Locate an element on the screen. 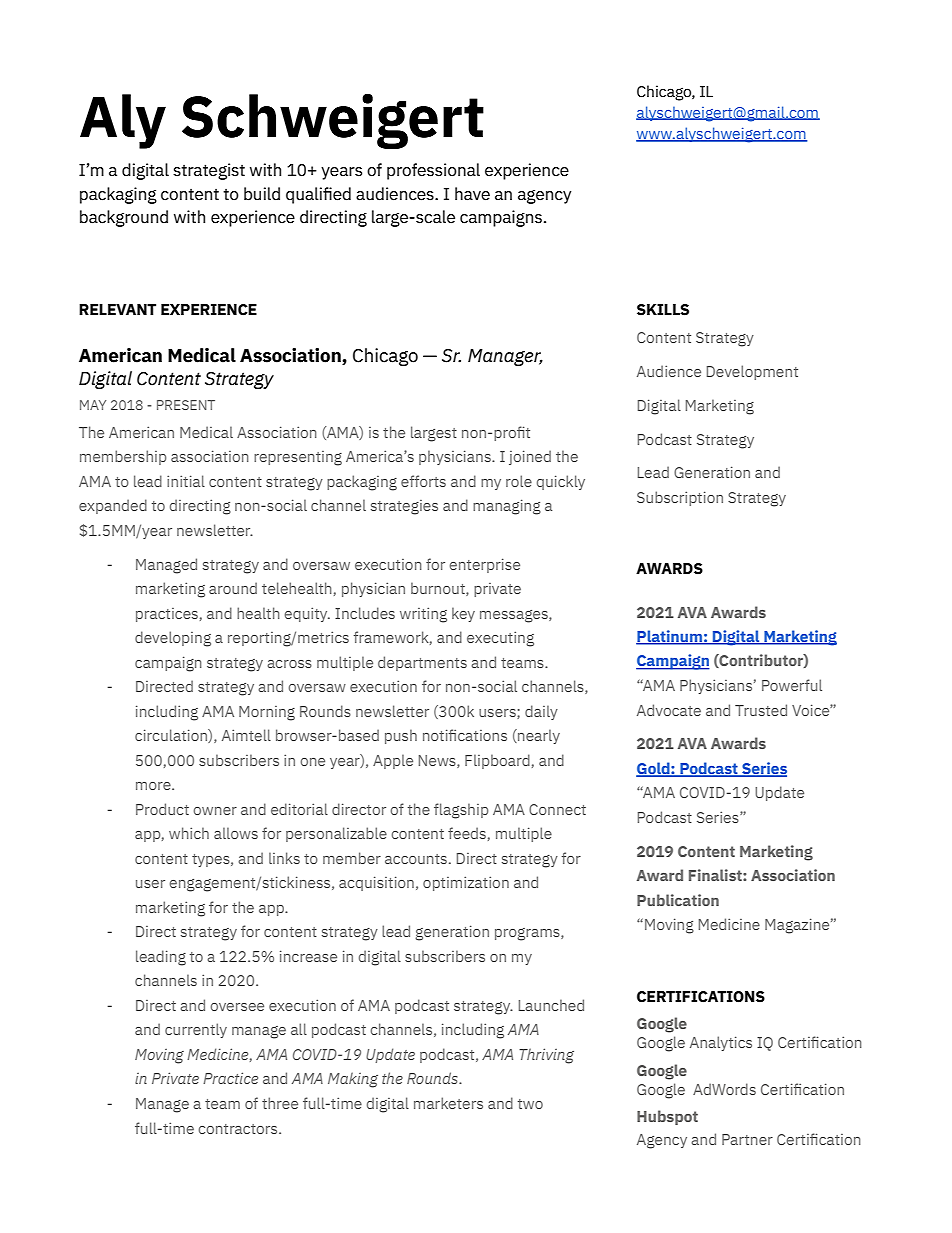 The width and height of the screenshot is (952, 1233). have is located at coordinates (472, 194).
